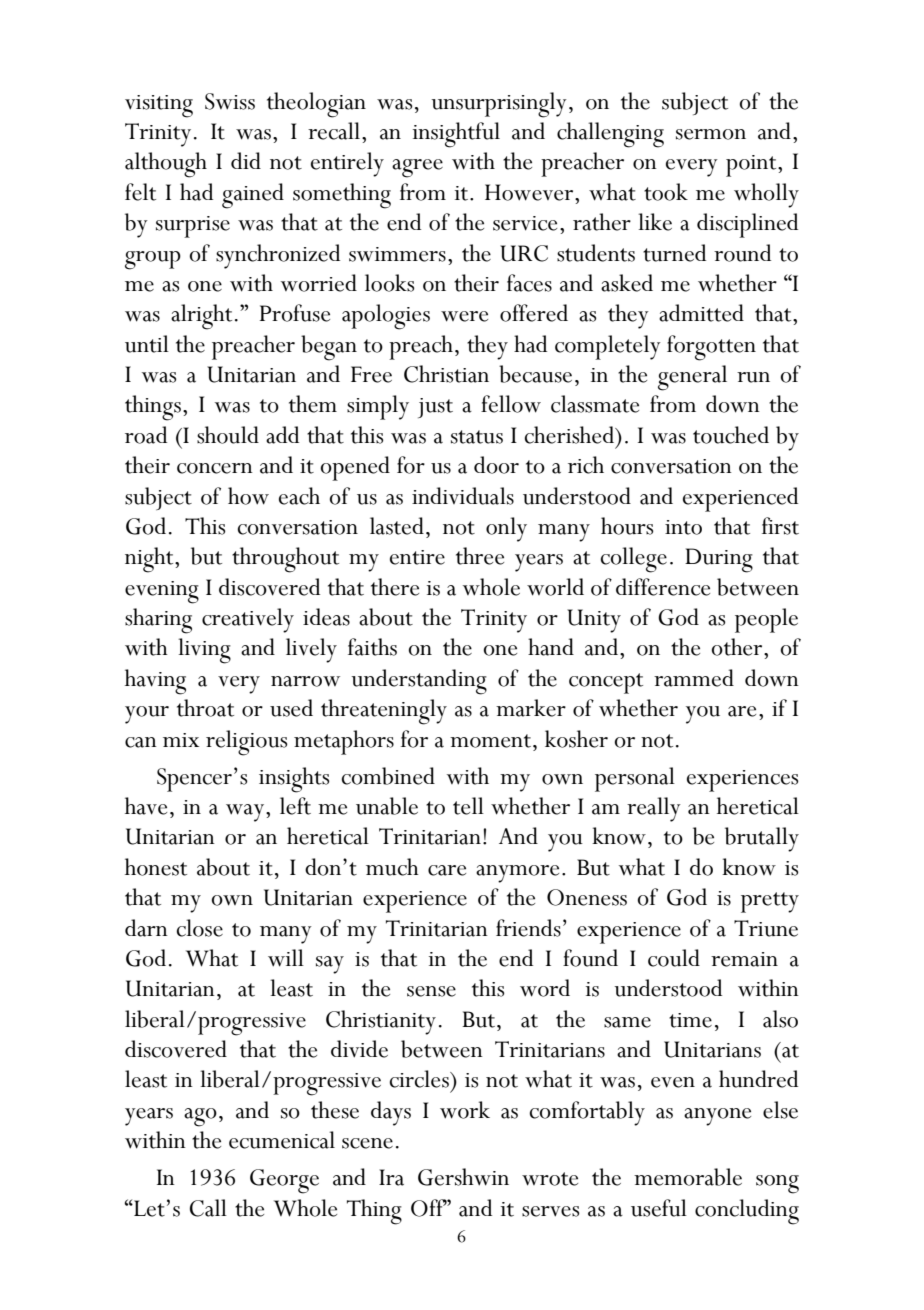 The image size is (924, 1310). What do you see at coordinates (456, 135) in the image?
I see `insightful` at bounding box center [456, 135].
